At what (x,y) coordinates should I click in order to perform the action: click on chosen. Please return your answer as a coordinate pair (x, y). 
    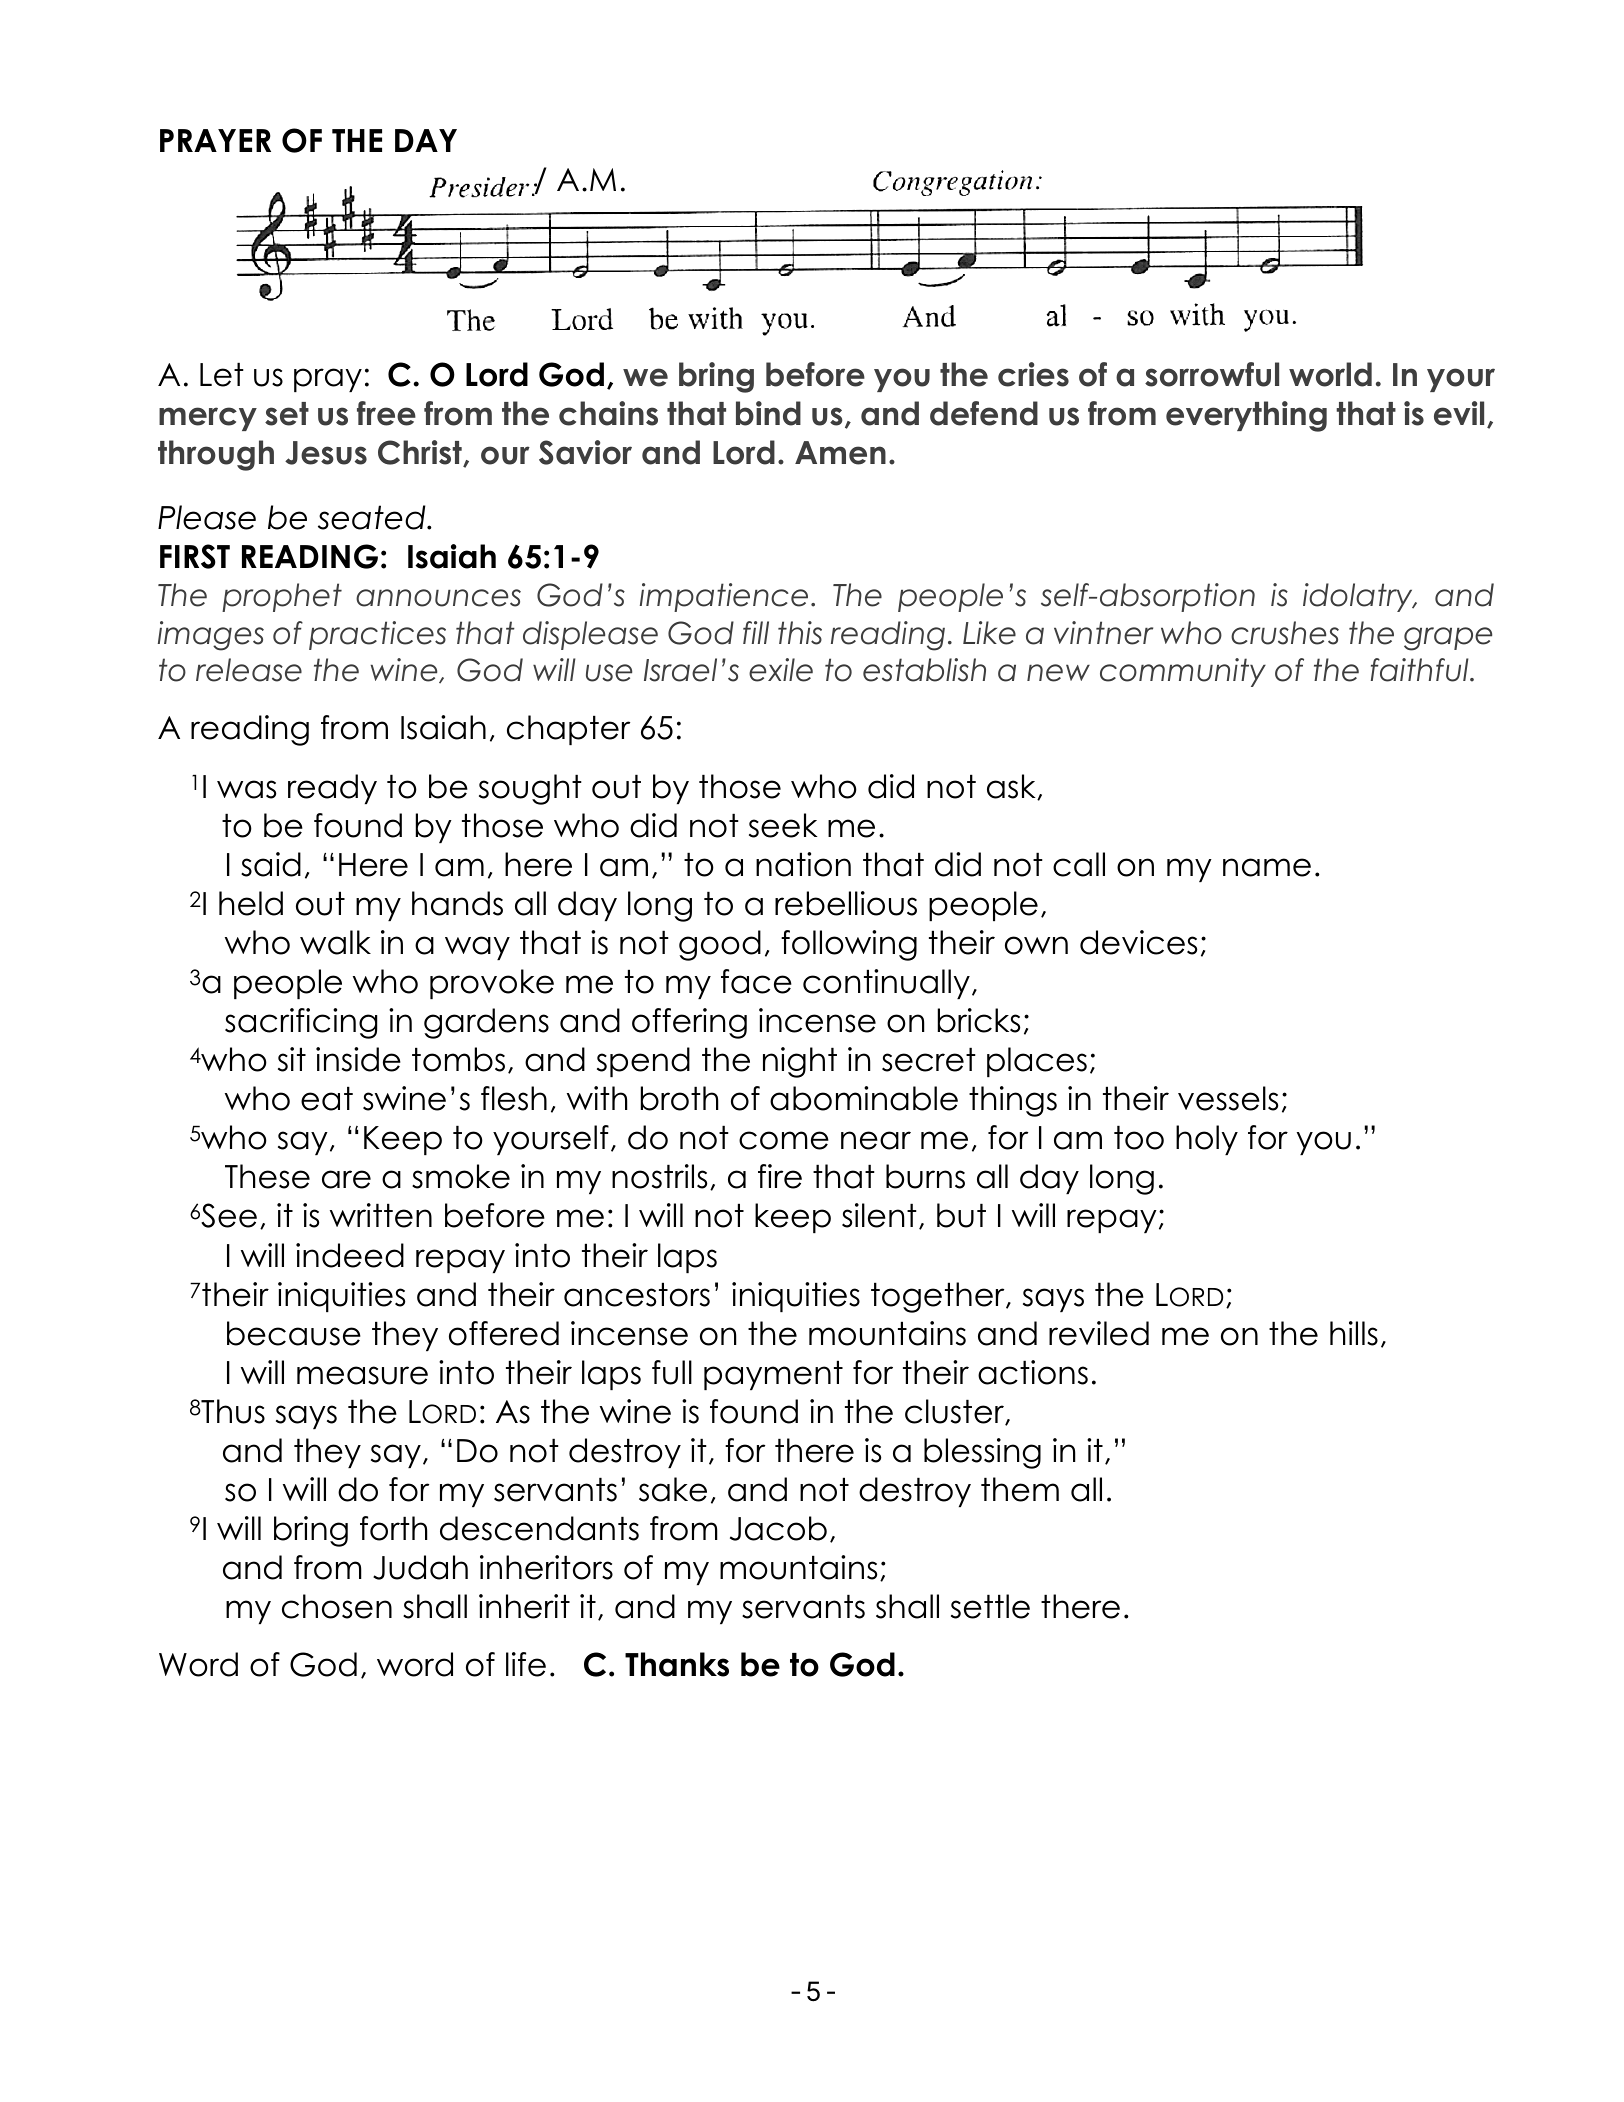
    Looking at the image, I should click on (337, 1606).
